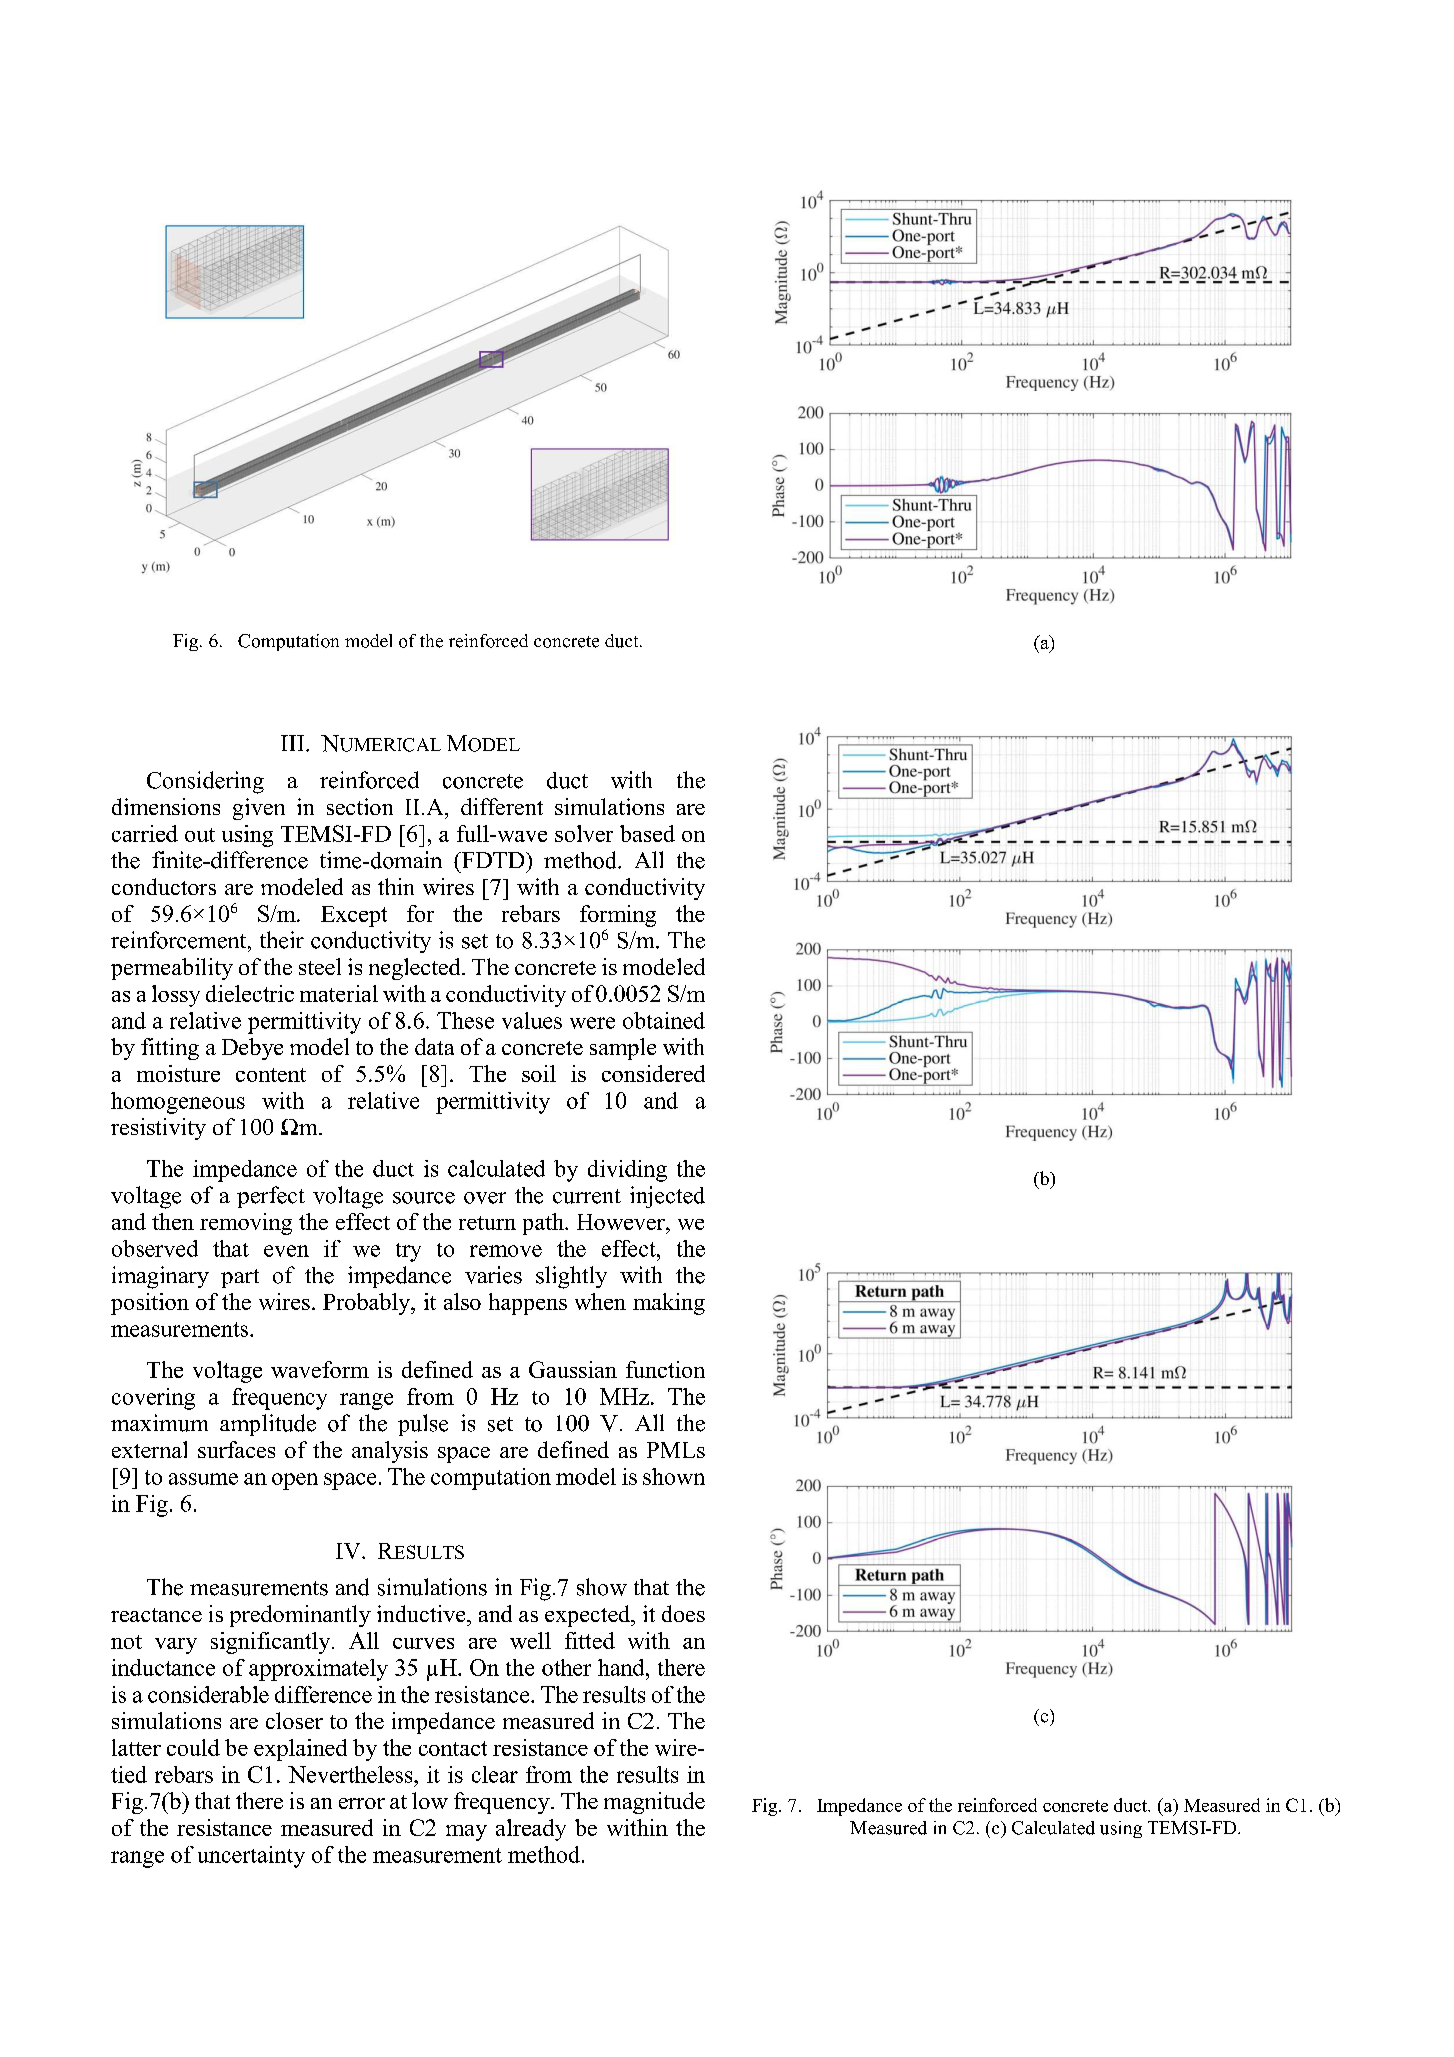 Image resolution: width=1454 pixels, height=2057 pixels. Describe the element at coordinates (627, 1171) in the image. I see `dividing` at that location.
